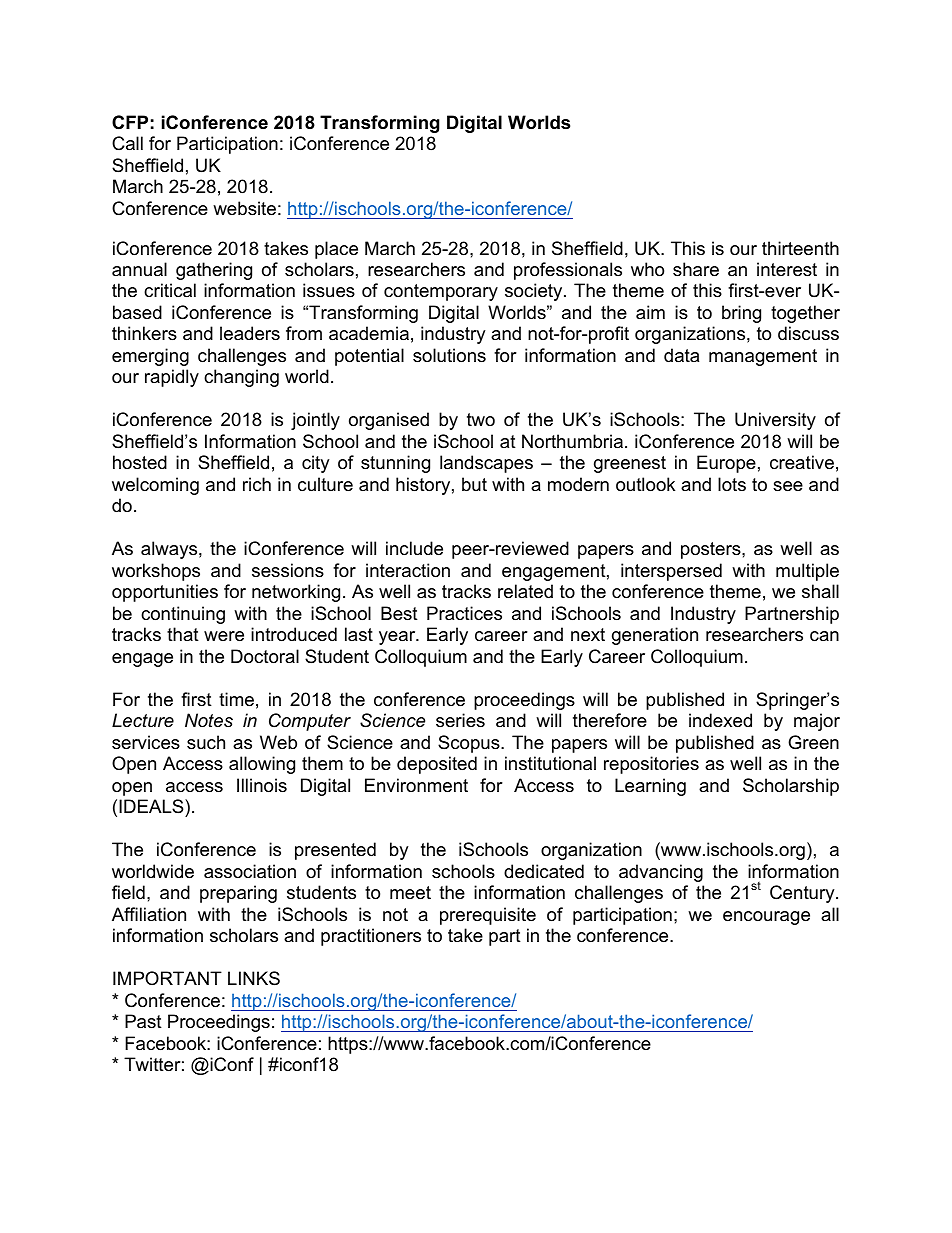 The image size is (952, 1233). I want to click on posters, so click(712, 550).
